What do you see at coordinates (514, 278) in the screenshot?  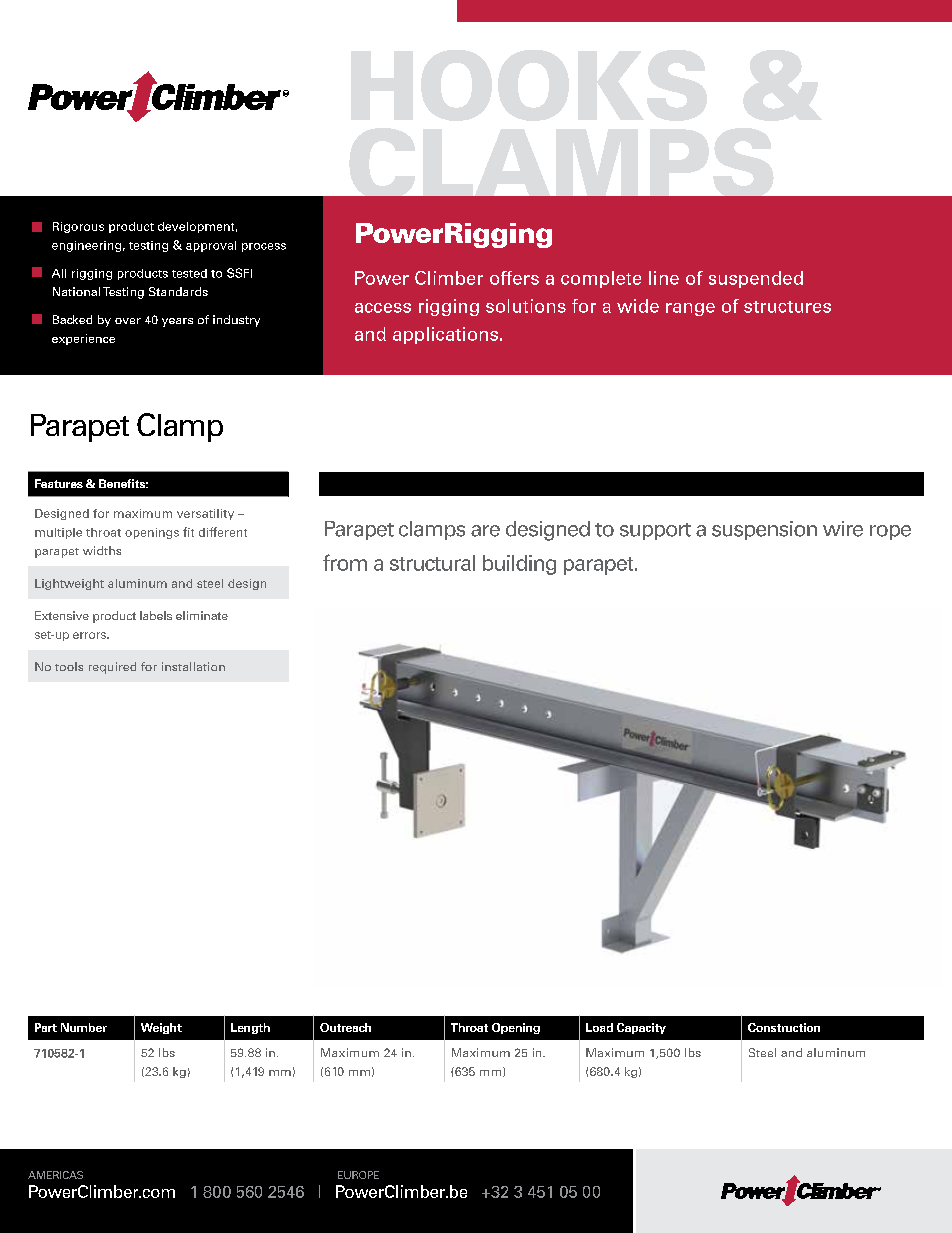 I see `offers` at bounding box center [514, 278].
